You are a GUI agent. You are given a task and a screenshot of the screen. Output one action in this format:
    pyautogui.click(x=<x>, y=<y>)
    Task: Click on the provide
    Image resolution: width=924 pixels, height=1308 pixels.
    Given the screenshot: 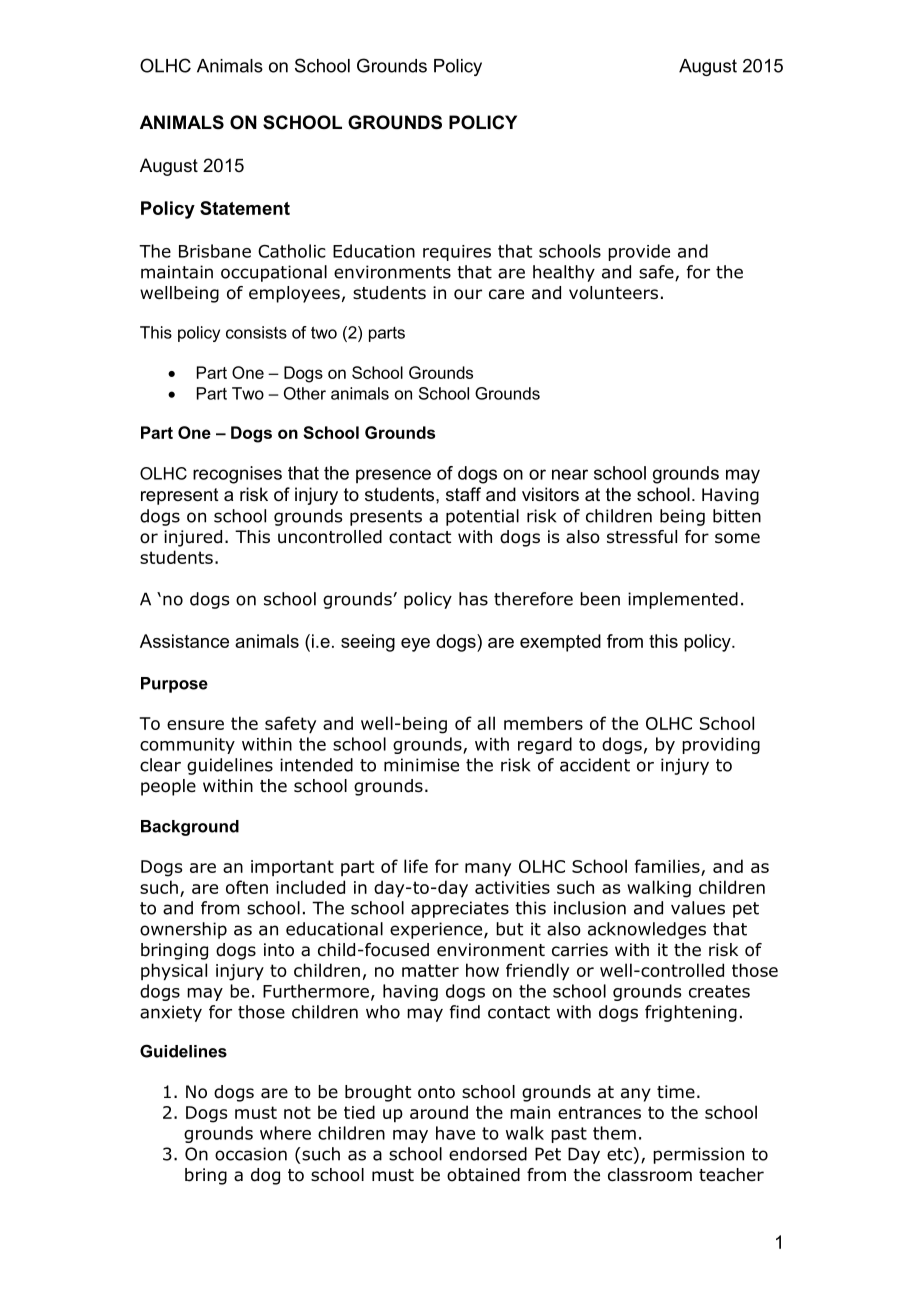 What is the action you would take?
    pyautogui.click(x=639, y=252)
